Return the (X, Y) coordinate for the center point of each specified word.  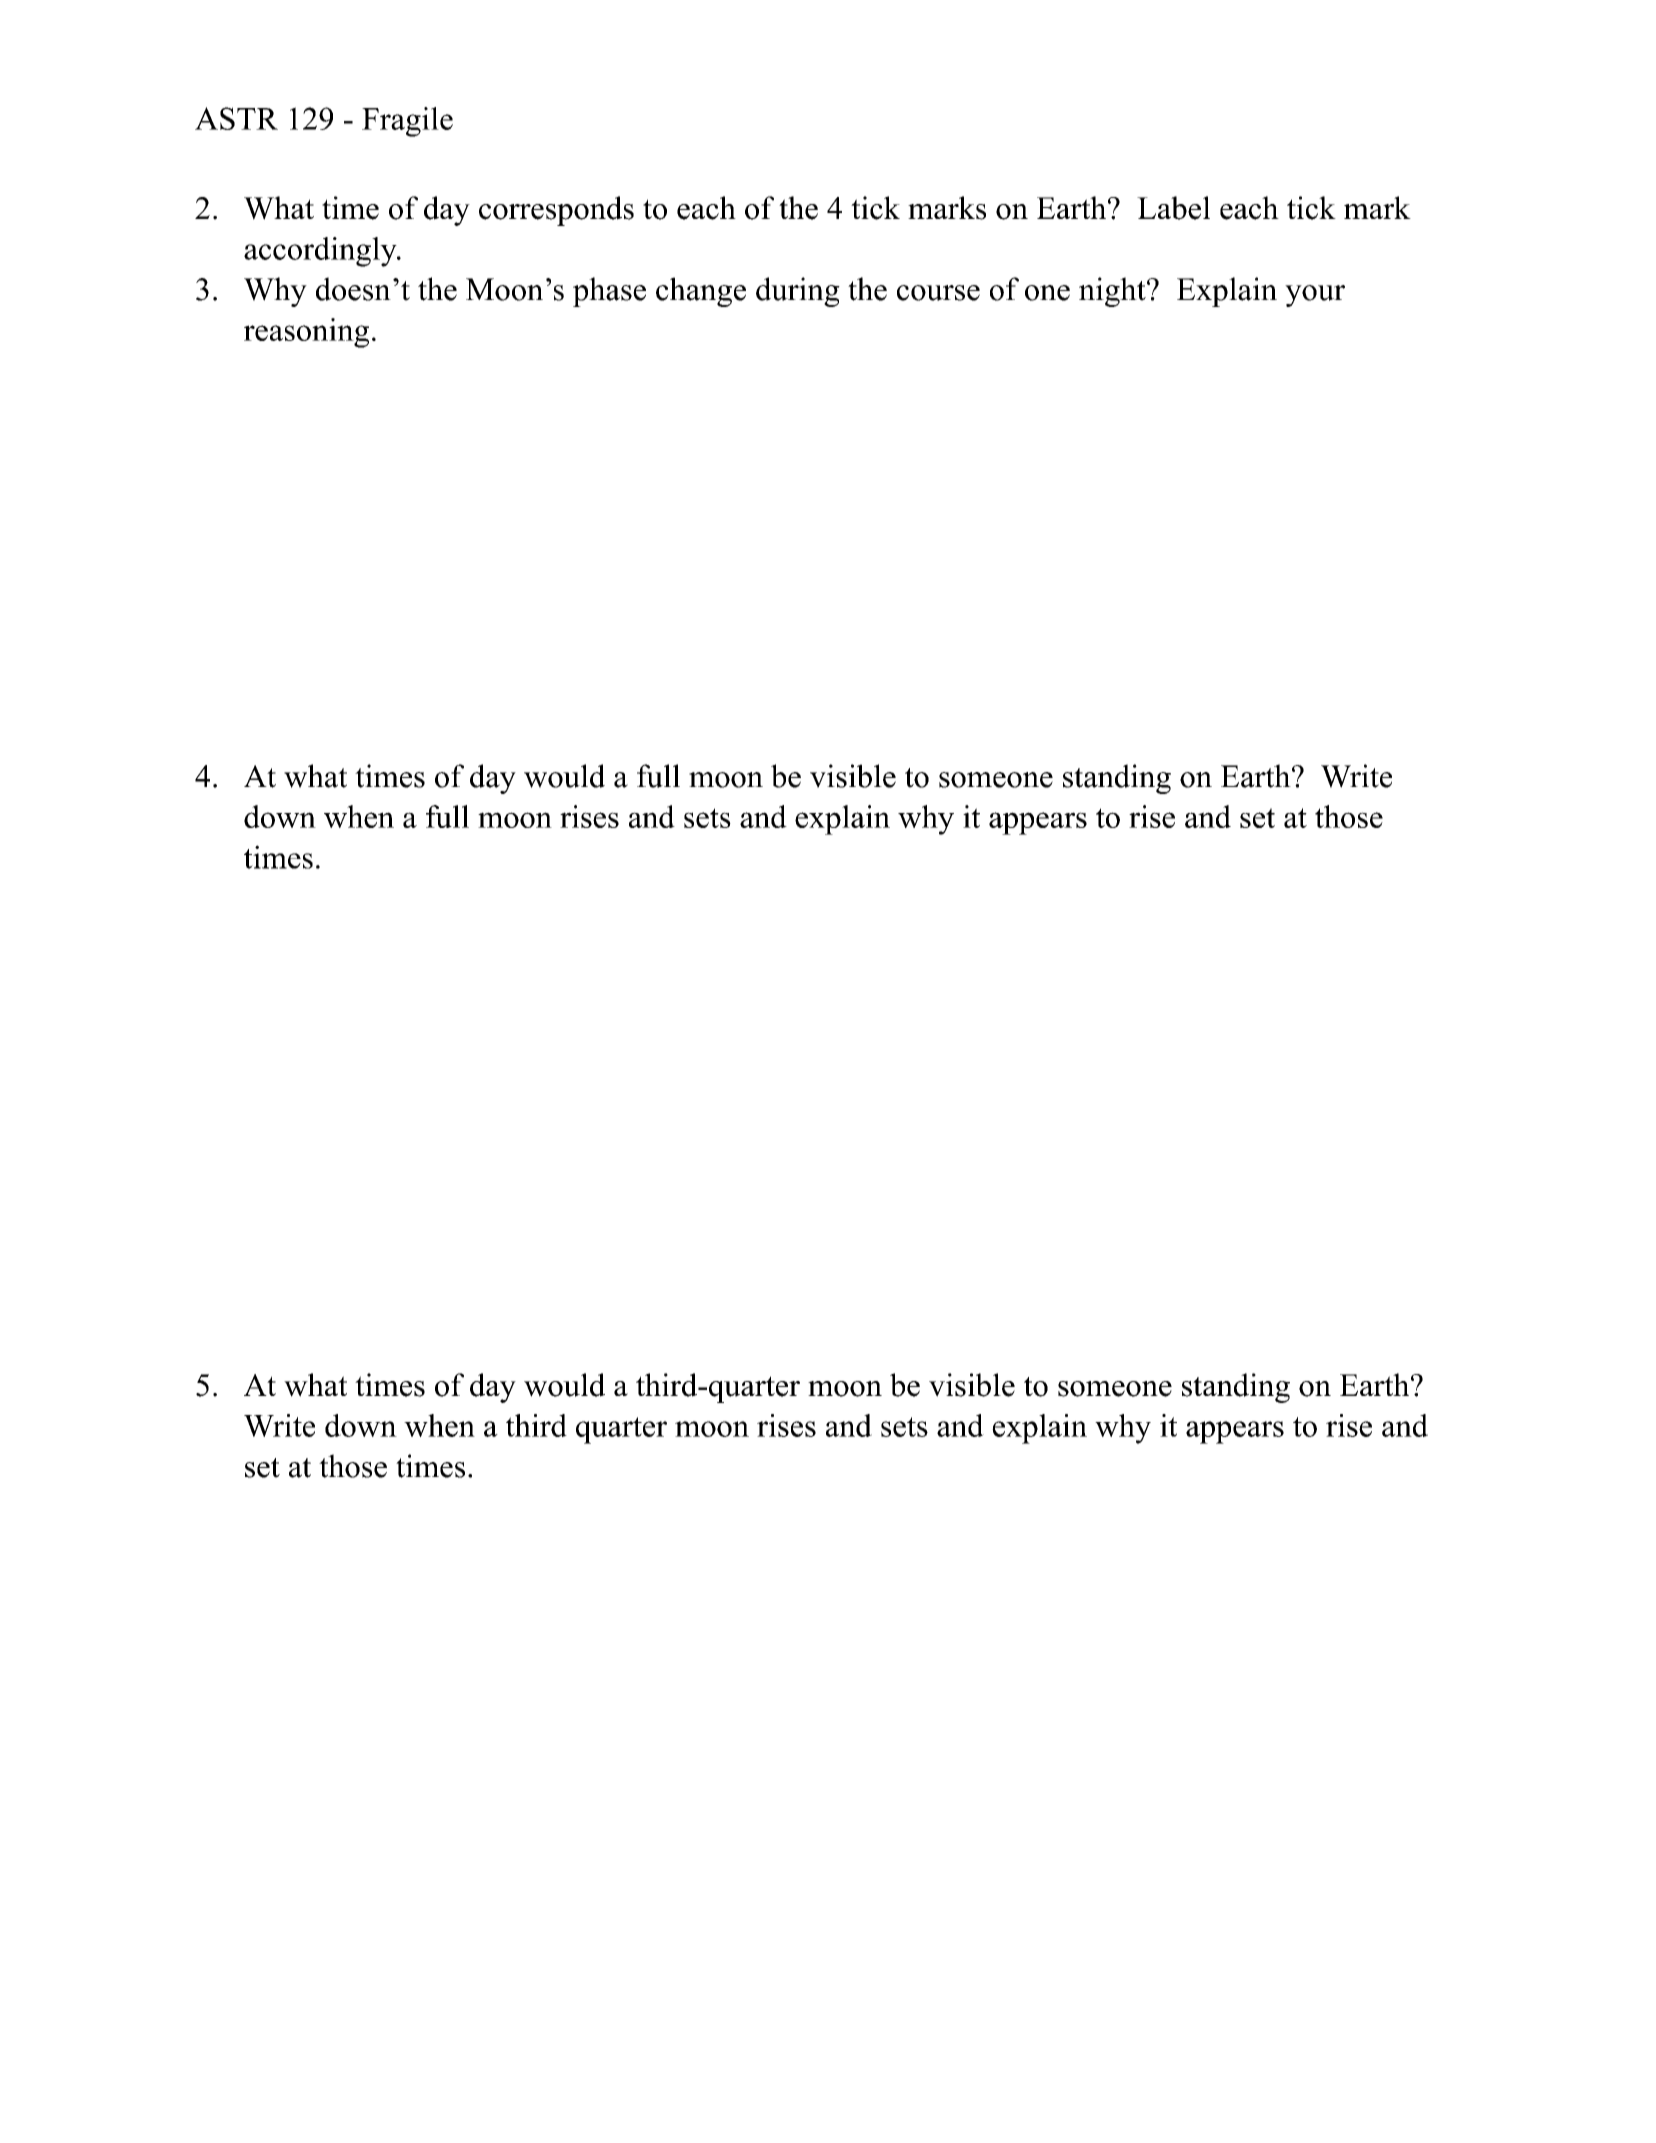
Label (1173, 208)
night (1113, 292)
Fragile (407, 122)
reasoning (306, 333)
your (1315, 296)
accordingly (321, 252)
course (938, 293)
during (798, 292)
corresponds (556, 211)
